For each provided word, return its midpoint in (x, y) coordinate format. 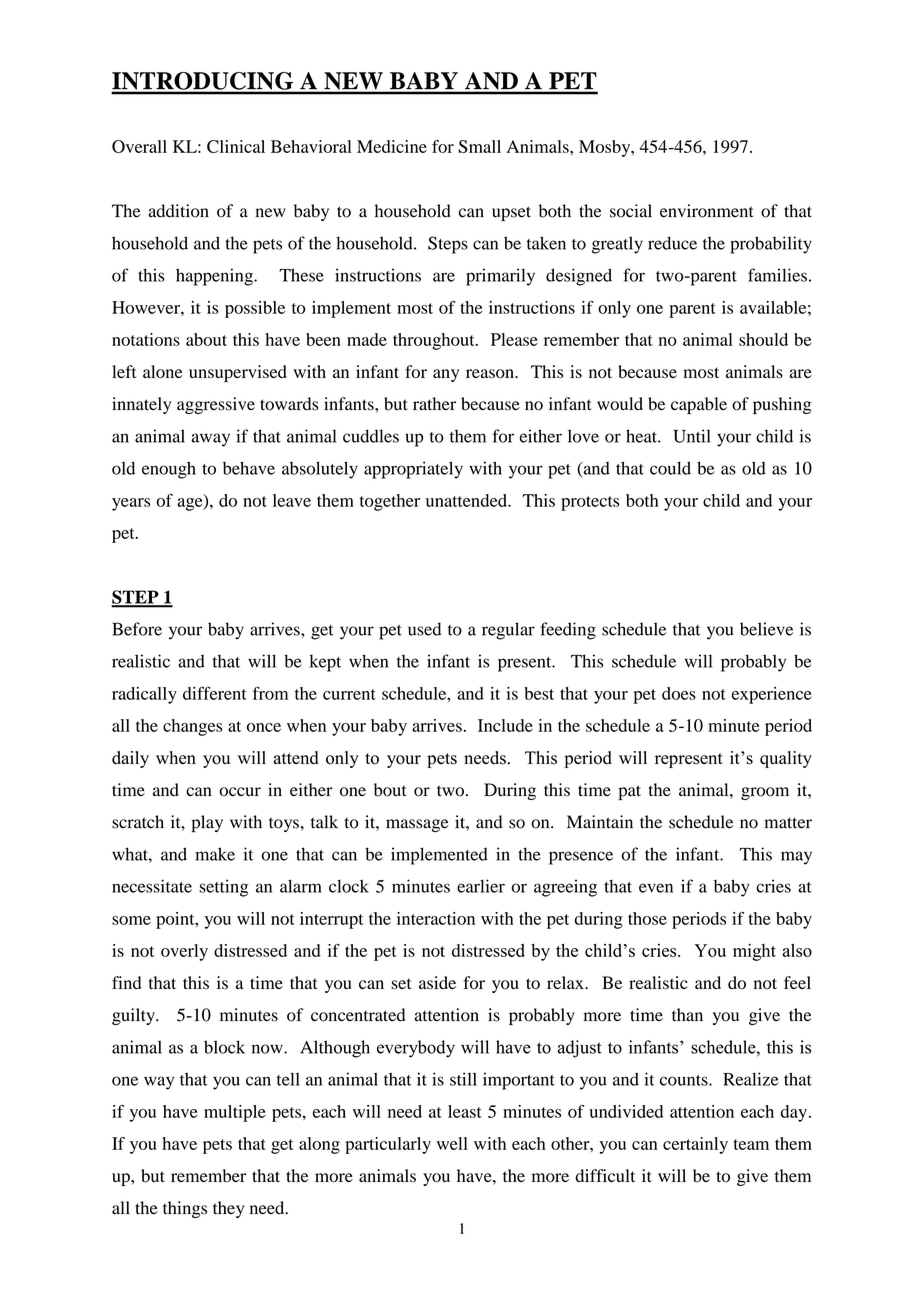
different (215, 693)
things (185, 1209)
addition (178, 211)
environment (707, 211)
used (425, 629)
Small (479, 146)
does (679, 693)
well (452, 1143)
